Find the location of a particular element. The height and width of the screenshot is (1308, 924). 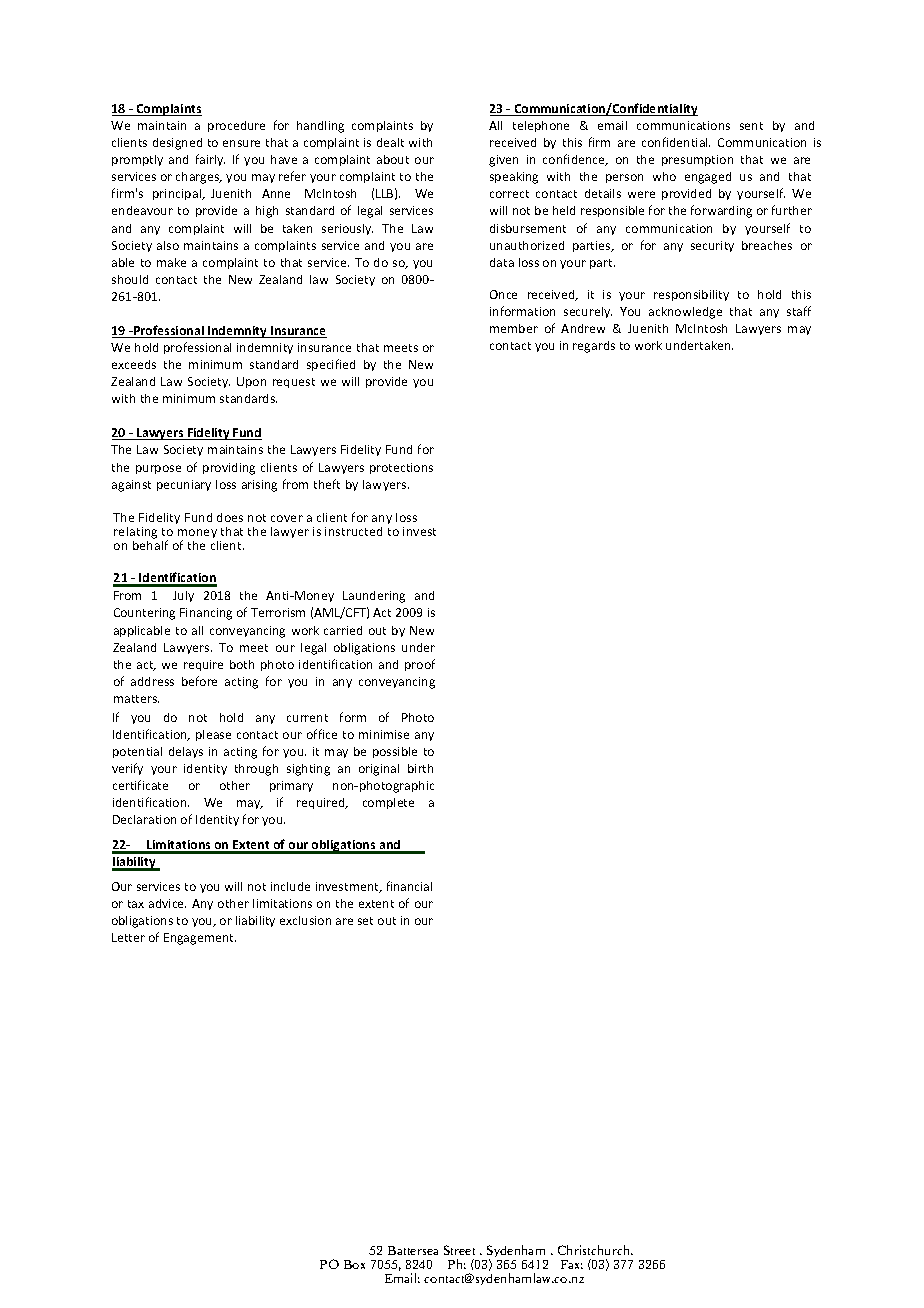

financial is located at coordinates (409, 886).
